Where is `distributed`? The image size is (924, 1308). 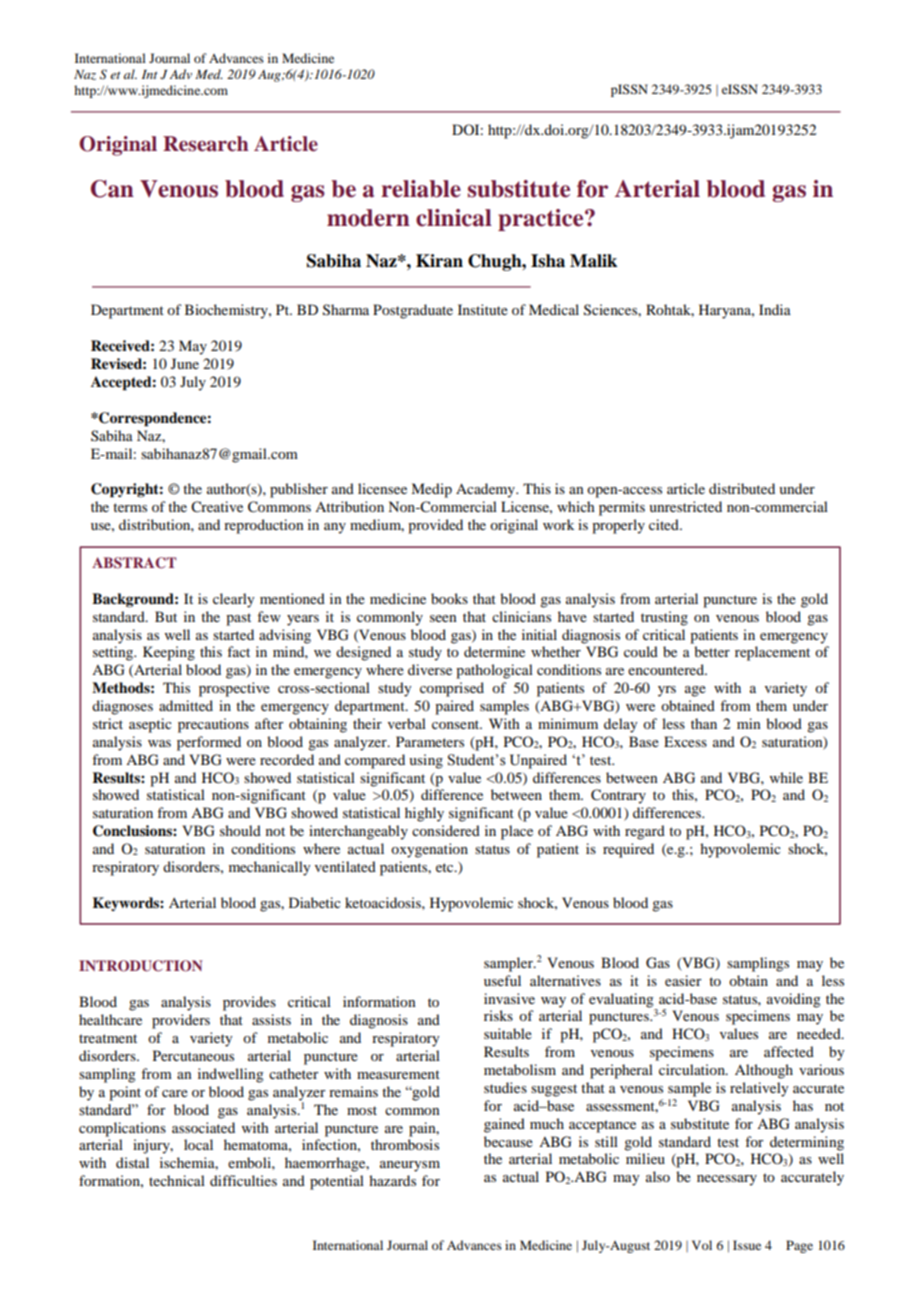
distributed is located at coordinates (742, 488).
